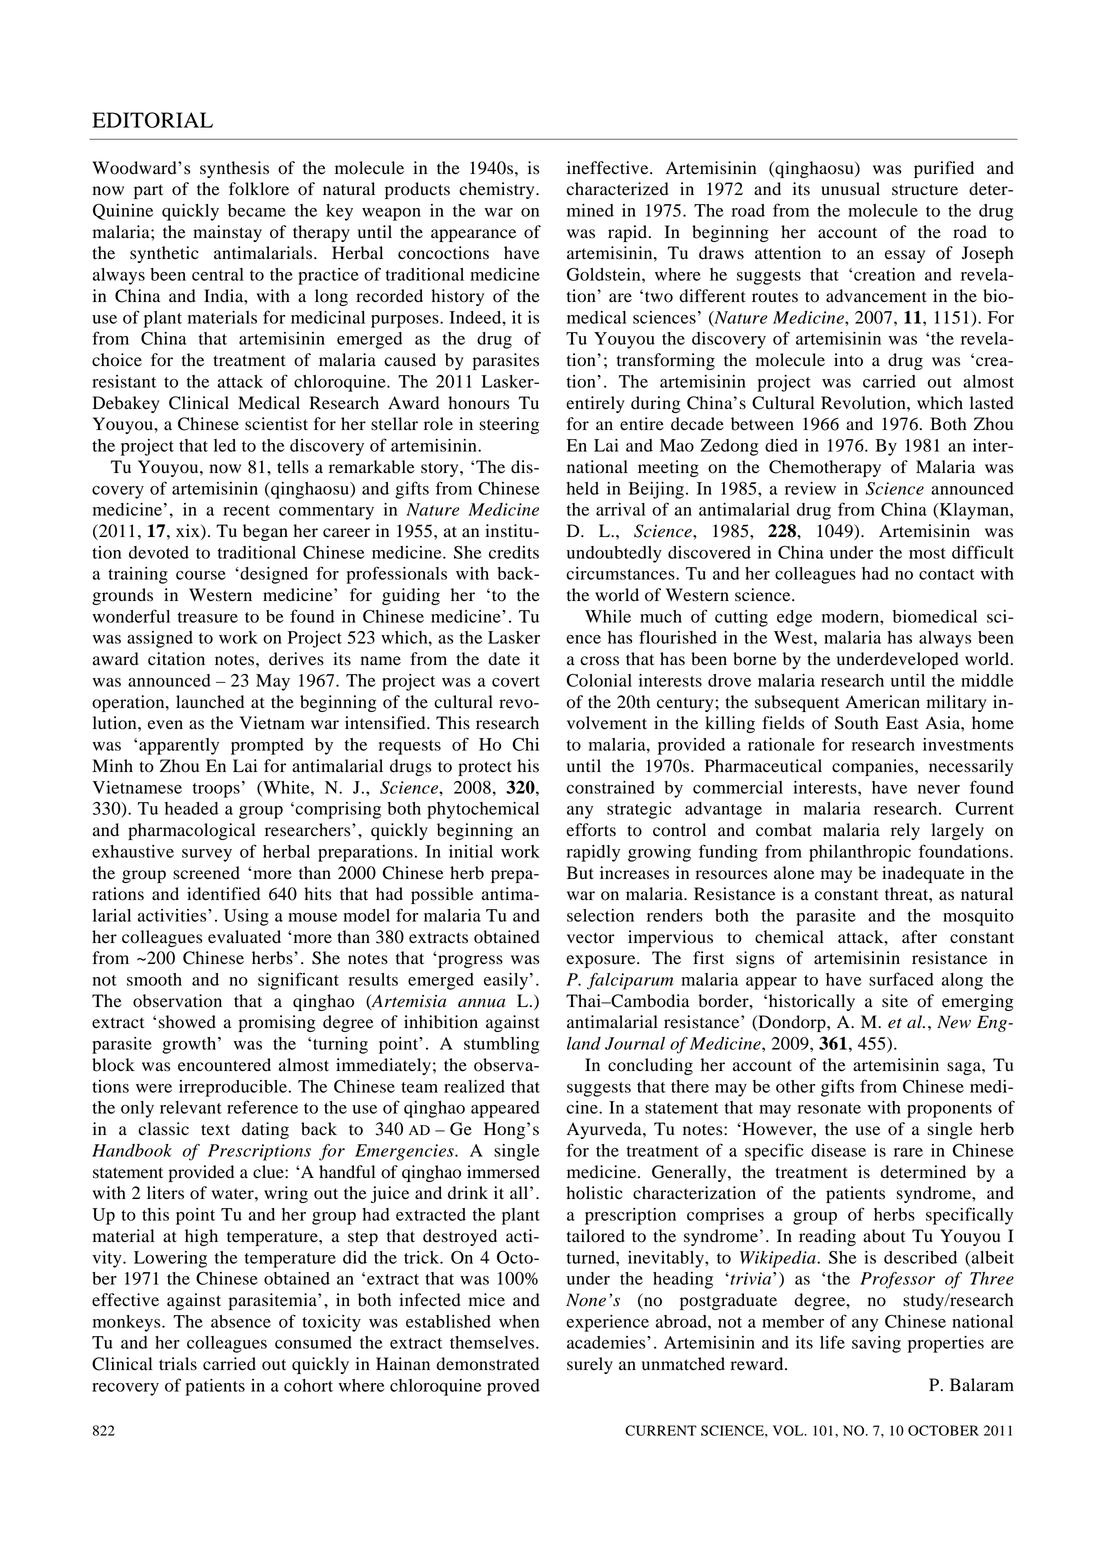 This page has width=1106, height=1564. Describe the element at coordinates (485, 768) in the page. I see `protect` at that location.
